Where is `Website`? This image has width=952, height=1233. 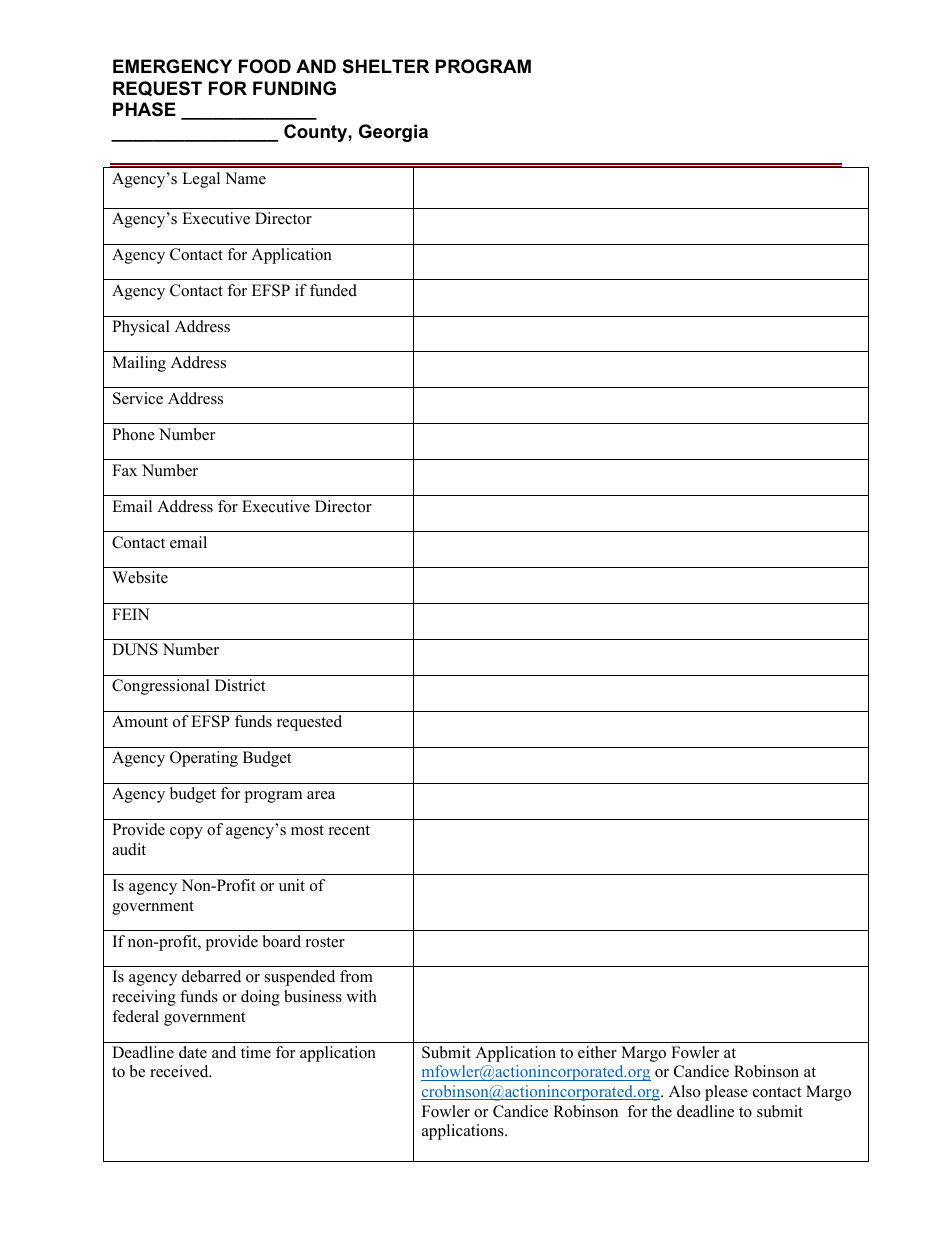 Website is located at coordinates (140, 577).
